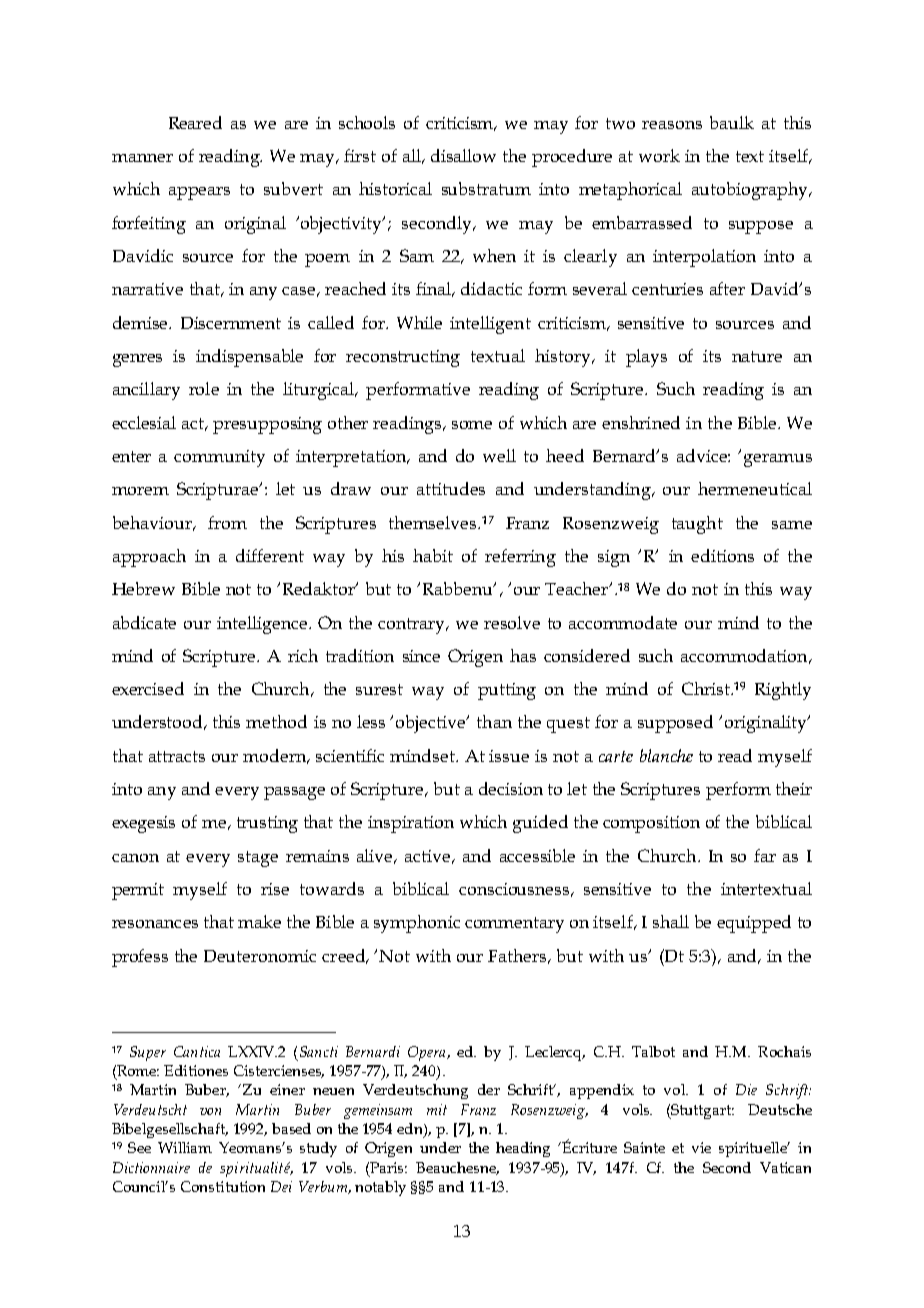 This image has height=1308, width=924. What do you see at coordinates (463, 155) in the image?
I see `disallow` at bounding box center [463, 155].
